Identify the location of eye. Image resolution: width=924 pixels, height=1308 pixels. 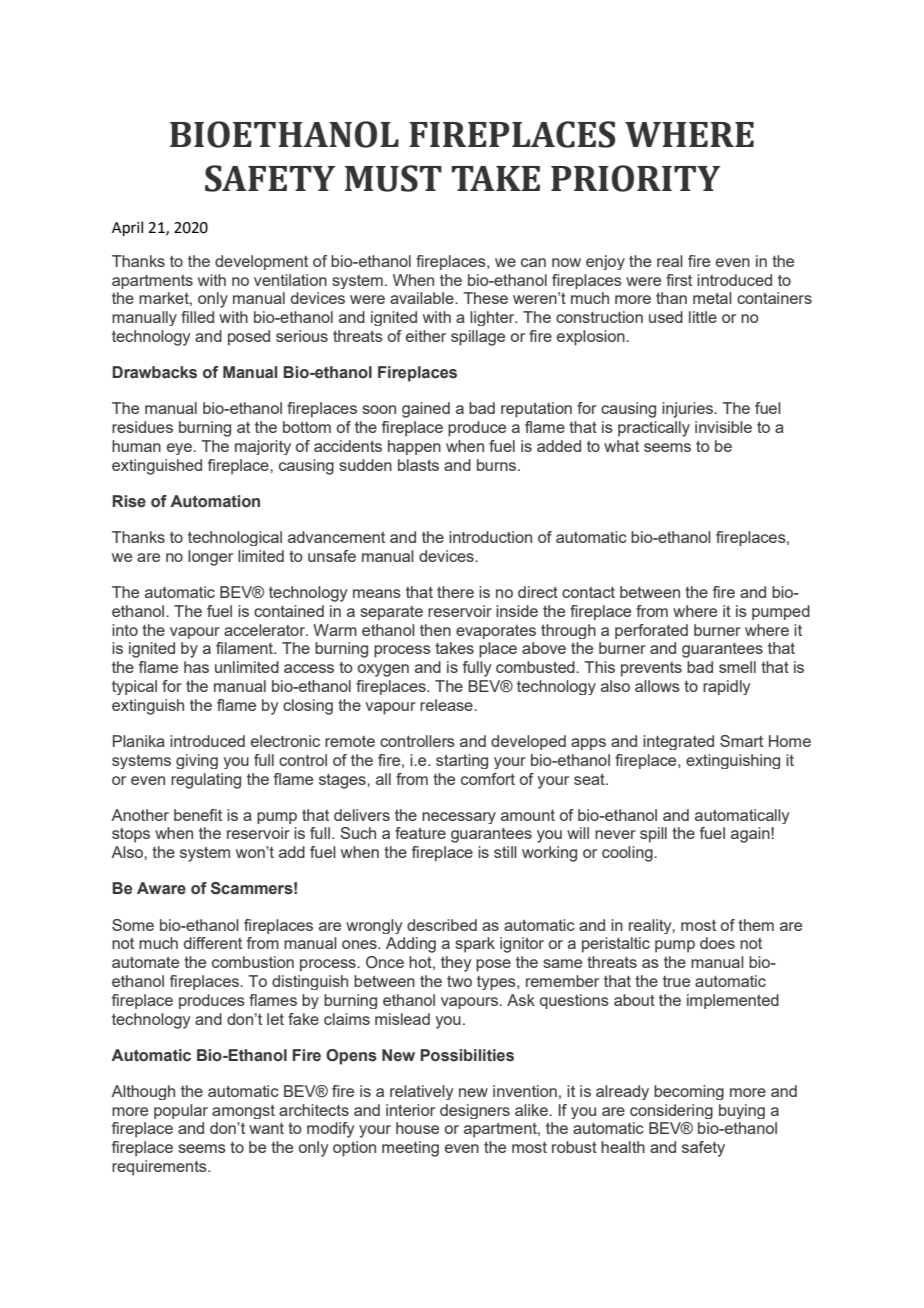
(180, 449).
